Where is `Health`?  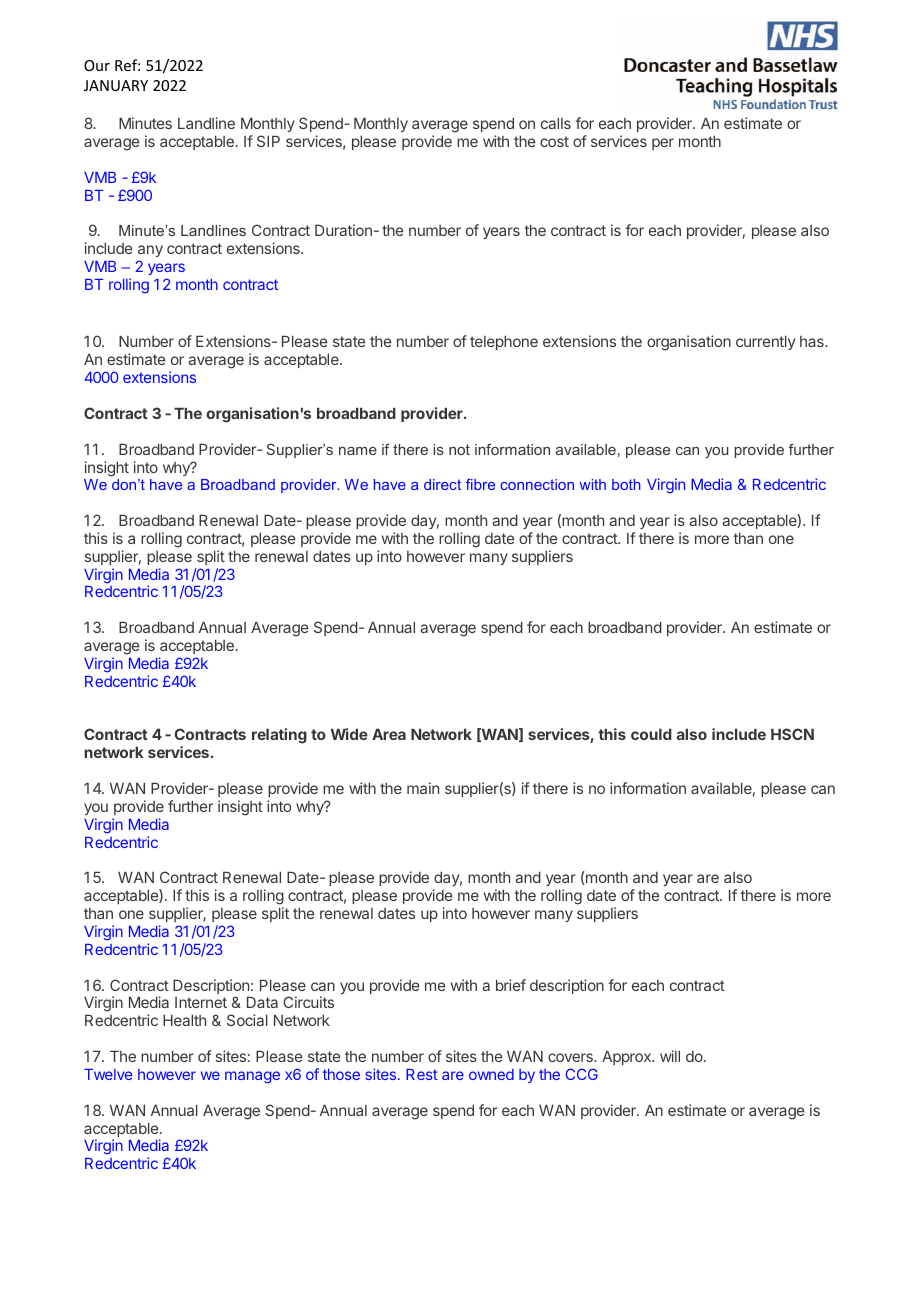 Health is located at coordinates (184, 1020).
